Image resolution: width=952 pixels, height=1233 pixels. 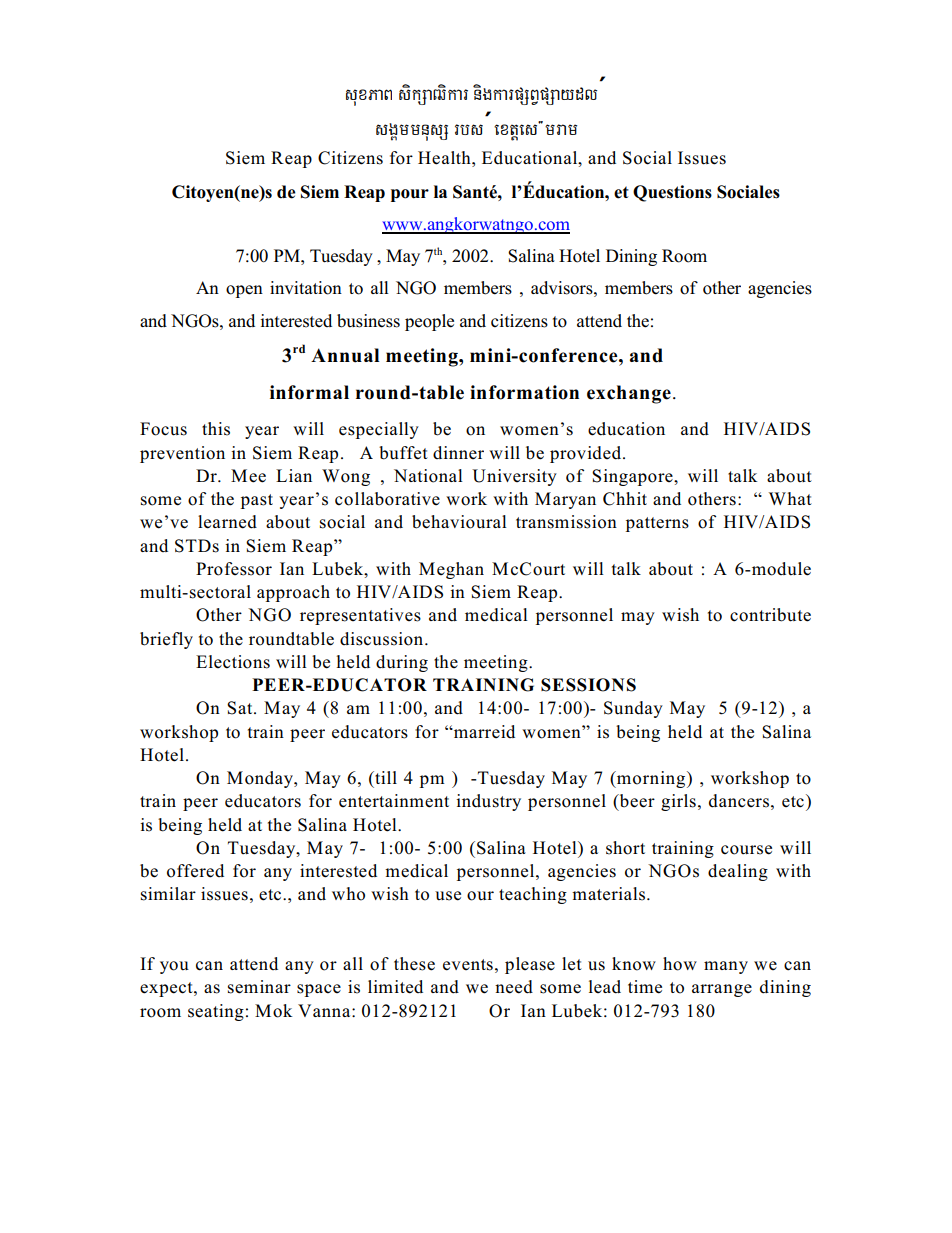 What do you see at coordinates (488, 802) in the document?
I see `industry` at bounding box center [488, 802].
